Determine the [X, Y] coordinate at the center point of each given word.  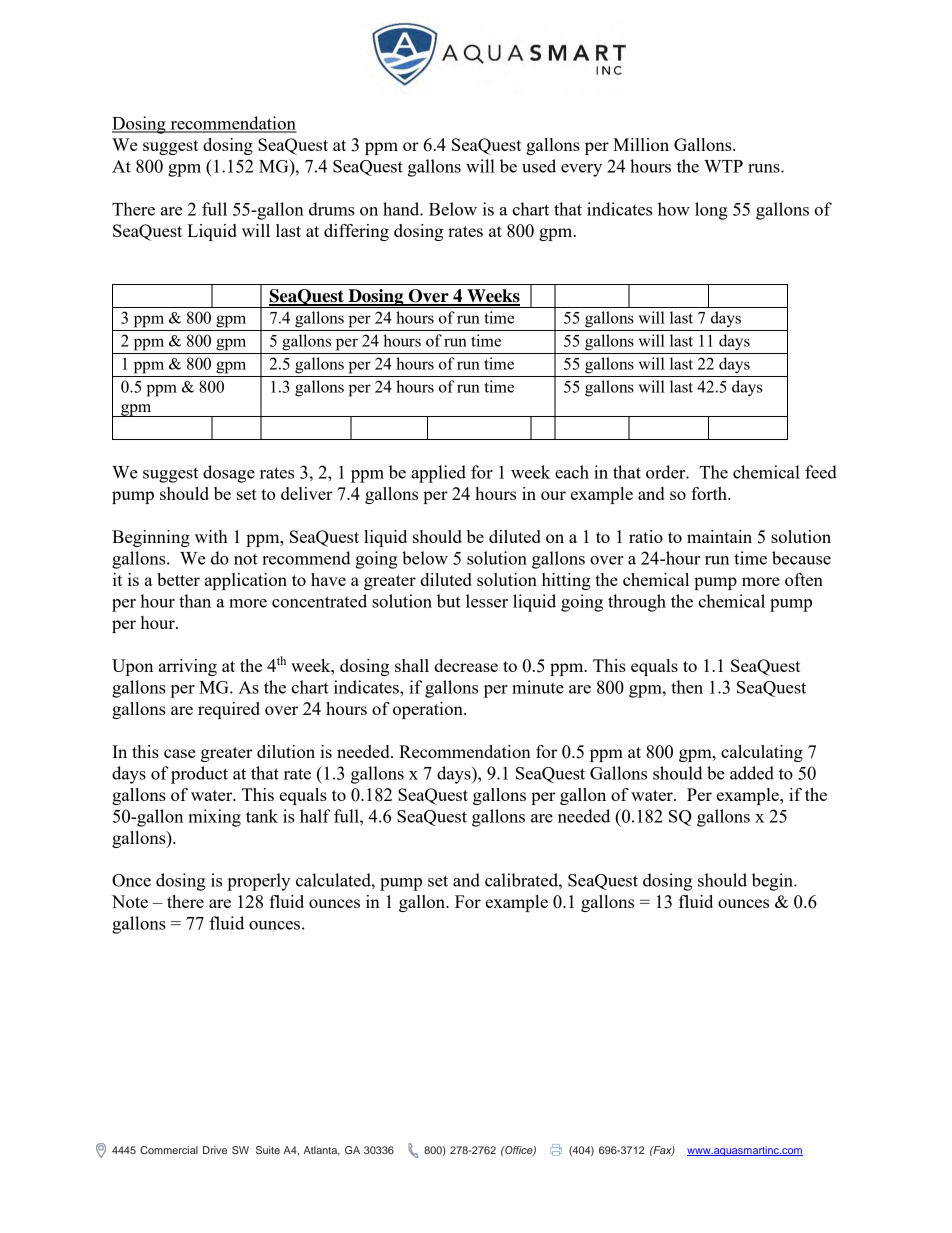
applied [438, 474]
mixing [214, 818]
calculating [762, 753]
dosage [229, 474]
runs [765, 168]
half [315, 816]
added [752, 773]
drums [332, 209]
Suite [268, 1150]
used [539, 166]
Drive [215, 1150]
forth [710, 493]
